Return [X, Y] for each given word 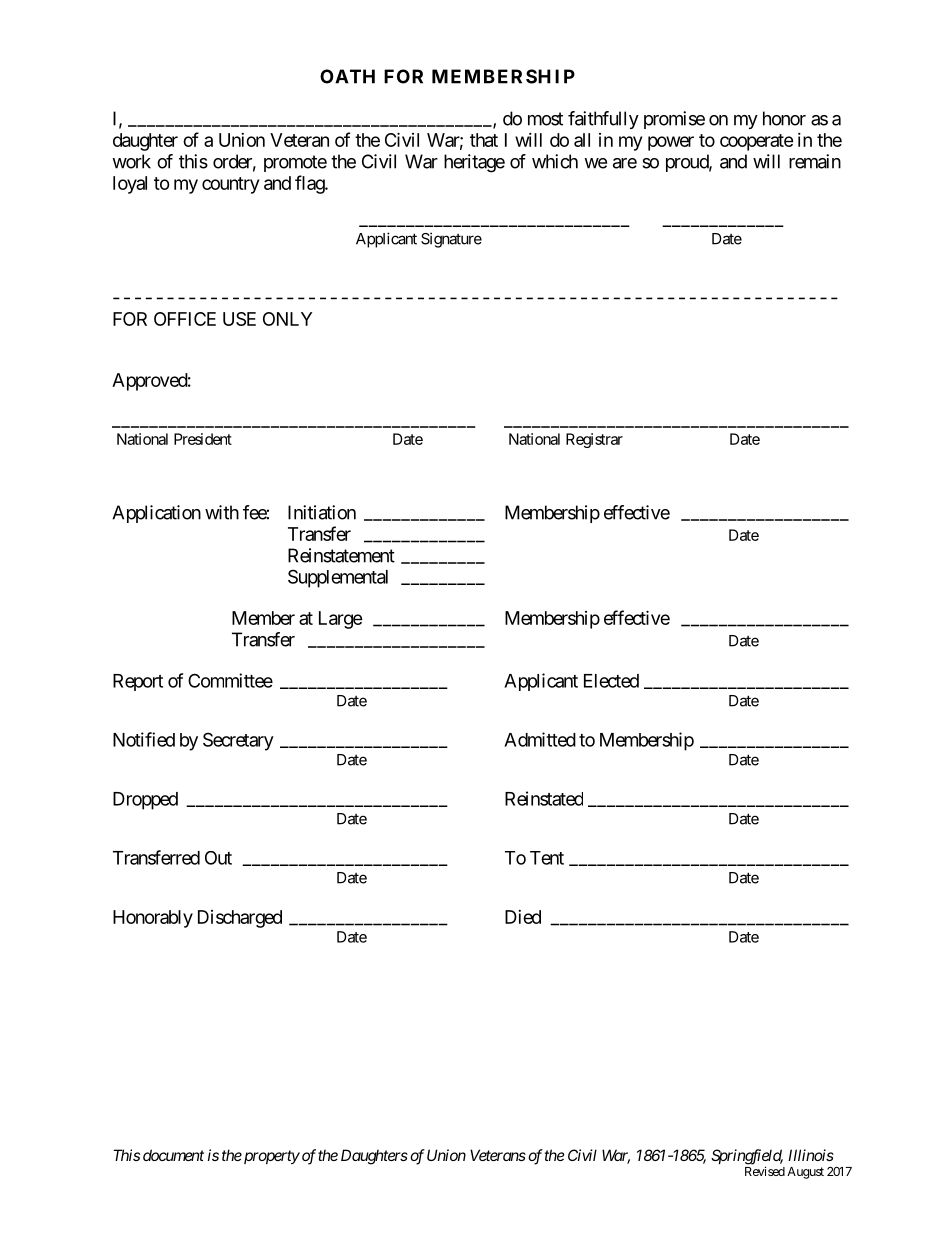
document [173, 1155]
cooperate [757, 142]
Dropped [145, 801]
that [484, 140]
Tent [547, 858]
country [230, 185]
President [203, 439]
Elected [611, 681]
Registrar [594, 440]
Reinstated [544, 798]
